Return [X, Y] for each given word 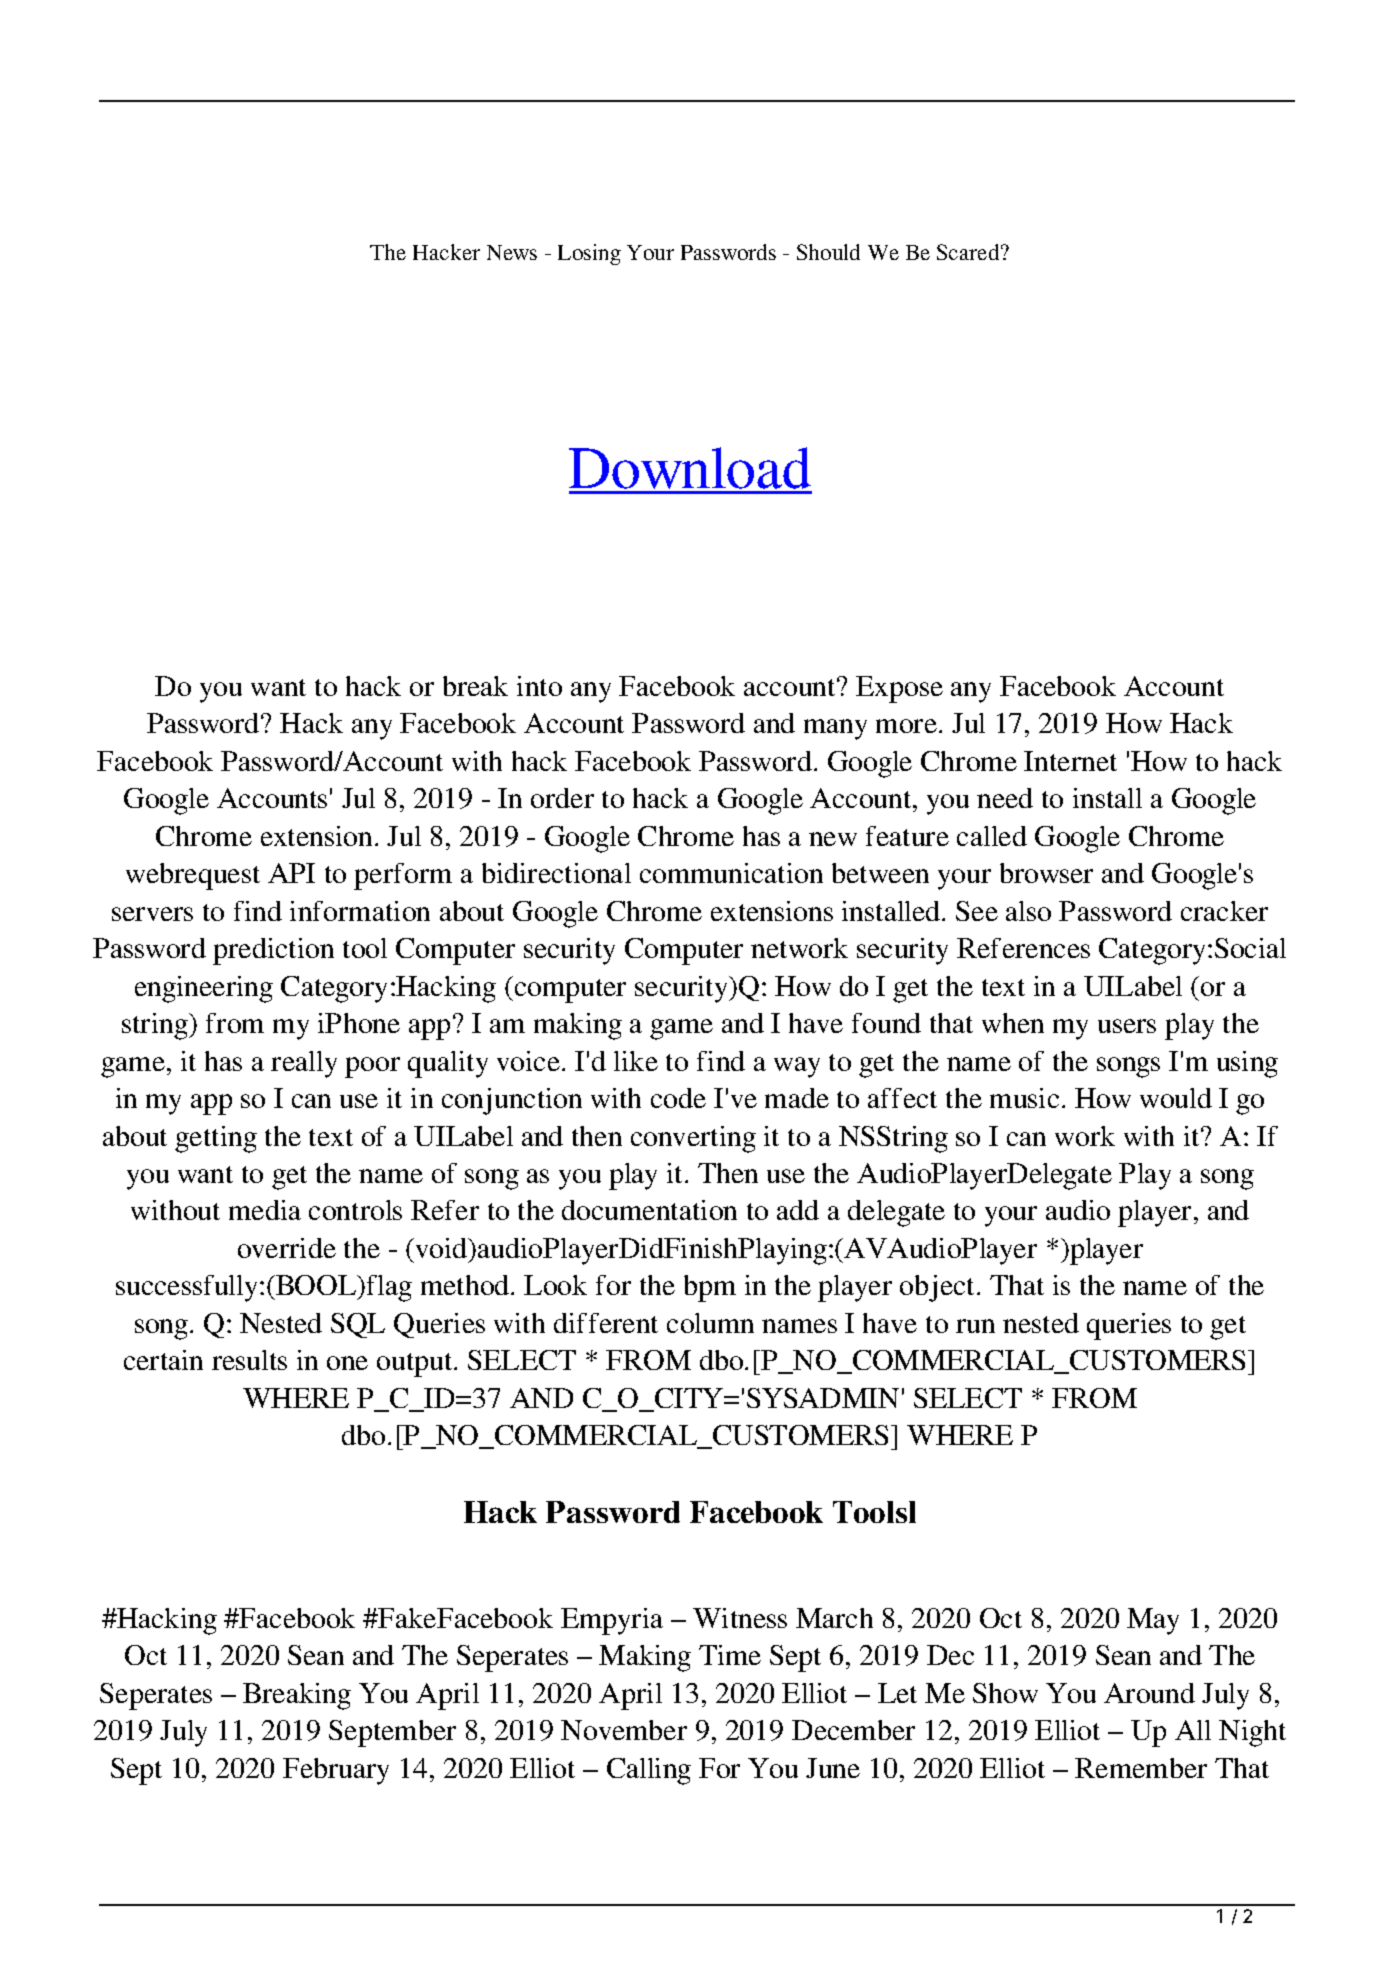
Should [828, 252]
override [287, 1248]
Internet [1070, 761]
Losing [589, 254]
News [512, 252]
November [624, 1730]
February [336, 1771]
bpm [710, 1288]
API [291, 873]
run [975, 1326]
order [562, 798]
